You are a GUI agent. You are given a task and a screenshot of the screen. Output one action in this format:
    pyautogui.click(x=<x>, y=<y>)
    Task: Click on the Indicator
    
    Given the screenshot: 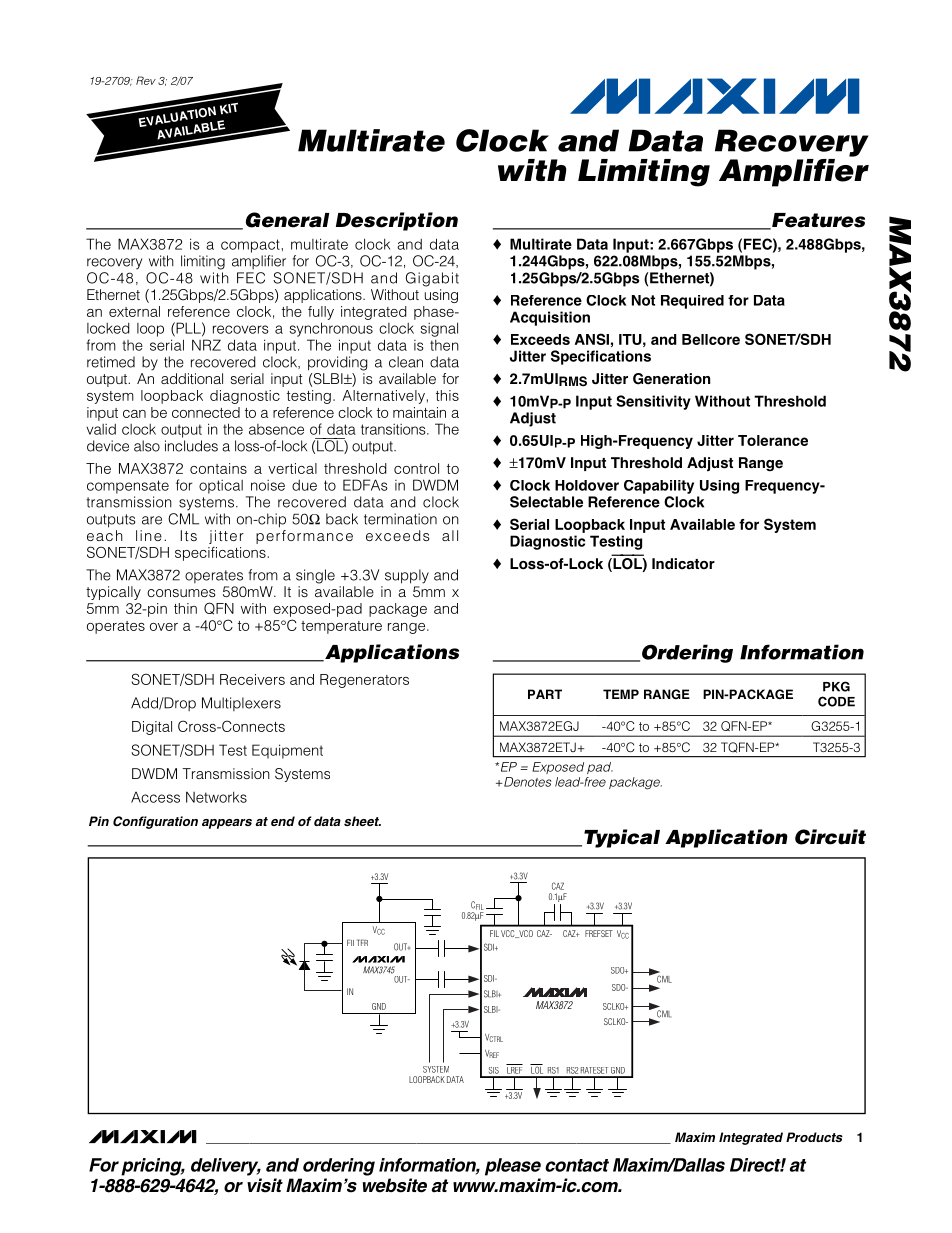 What is the action you would take?
    pyautogui.click(x=683, y=564)
